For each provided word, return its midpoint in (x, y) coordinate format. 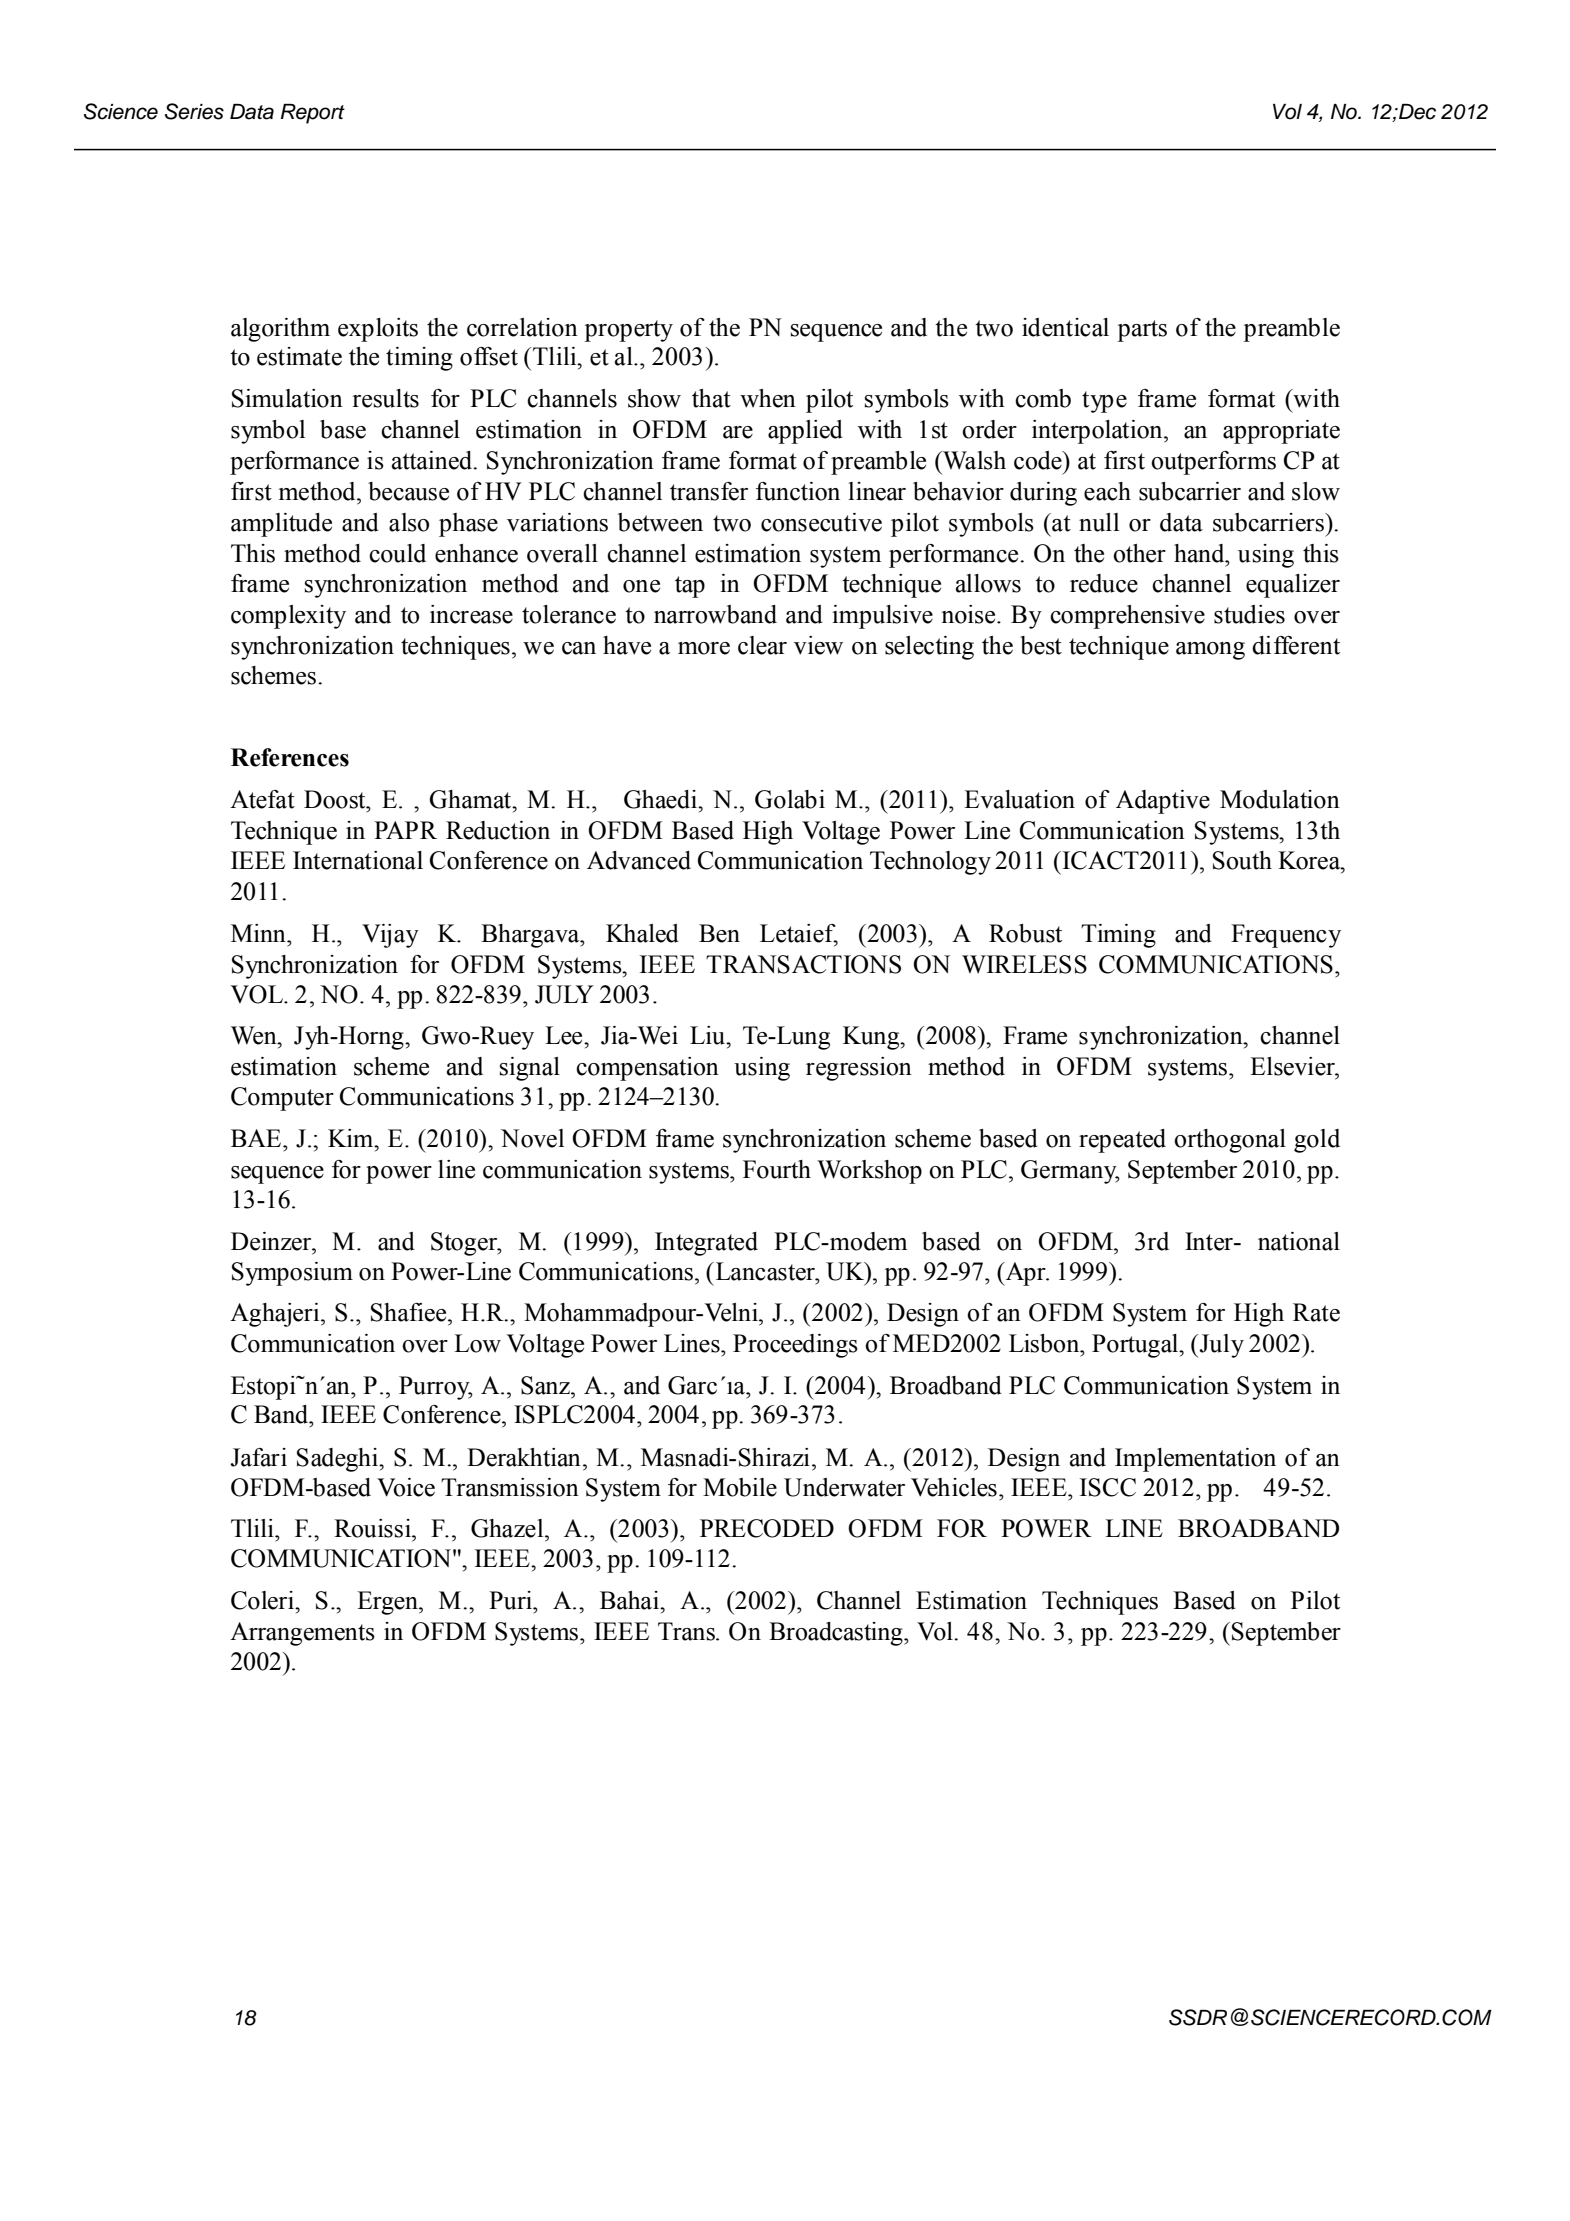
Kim (352, 1138)
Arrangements (302, 1634)
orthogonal (1230, 1141)
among (1210, 651)
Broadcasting (837, 1634)
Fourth (777, 1169)
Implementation (1195, 1460)
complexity (288, 617)
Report (313, 114)
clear (762, 645)
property (628, 331)
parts (1142, 331)
